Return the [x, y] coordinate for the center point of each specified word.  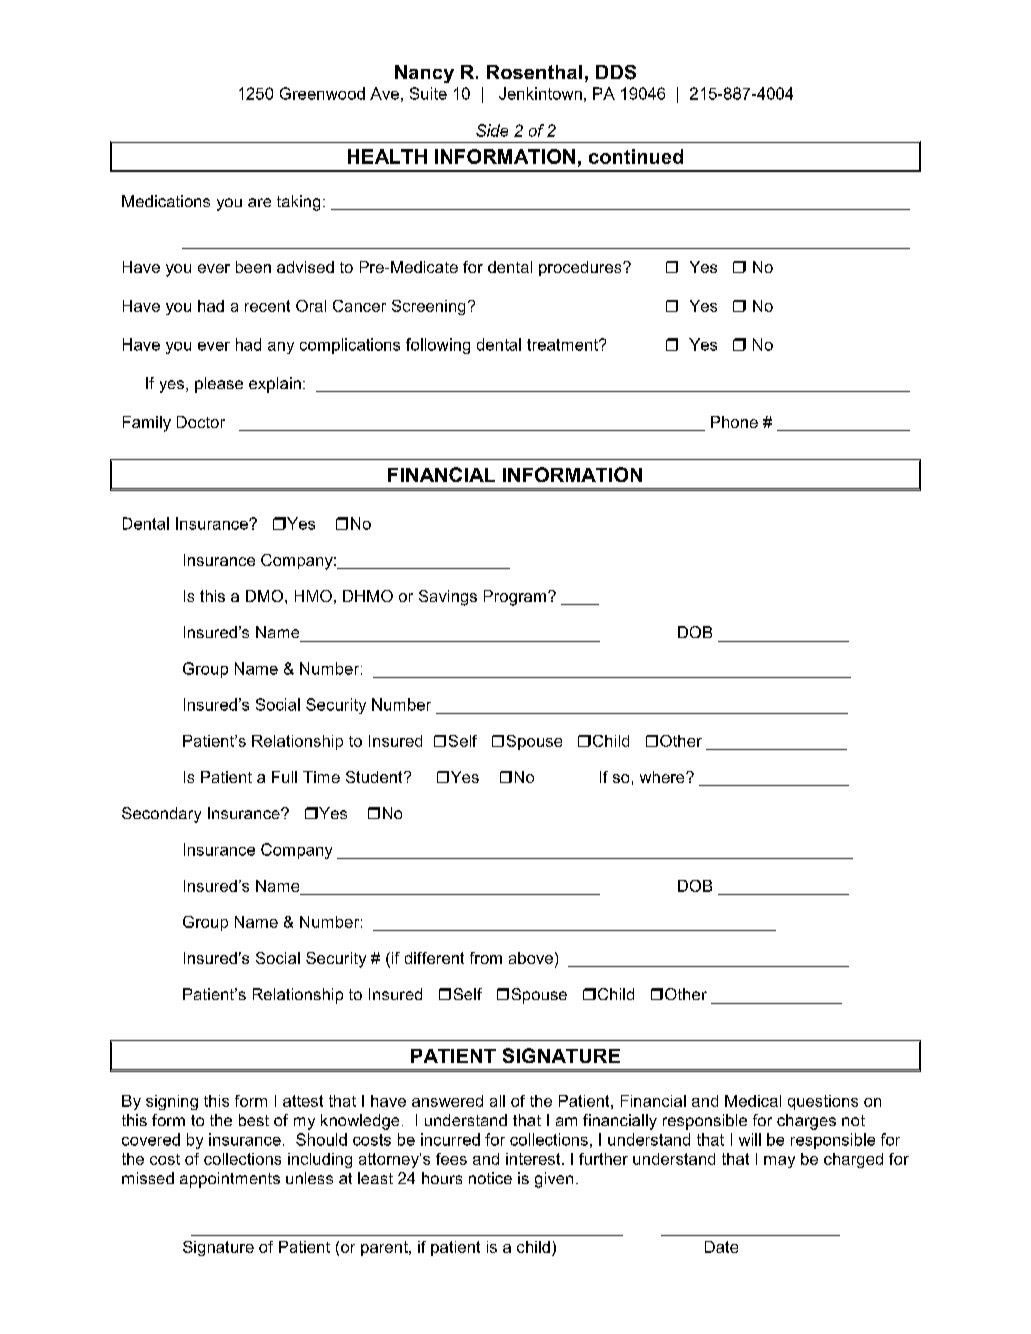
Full [284, 777]
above [531, 958]
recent [267, 306]
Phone [734, 422]
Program [515, 598]
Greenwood [322, 93]
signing [172, 1102]
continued [636, 156]
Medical [753, 1101]
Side [492, 130]
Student [375, 777]
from [486, 958]
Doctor [201, 422]
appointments [230, 1180]
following [438, 346]
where [663, 777]
